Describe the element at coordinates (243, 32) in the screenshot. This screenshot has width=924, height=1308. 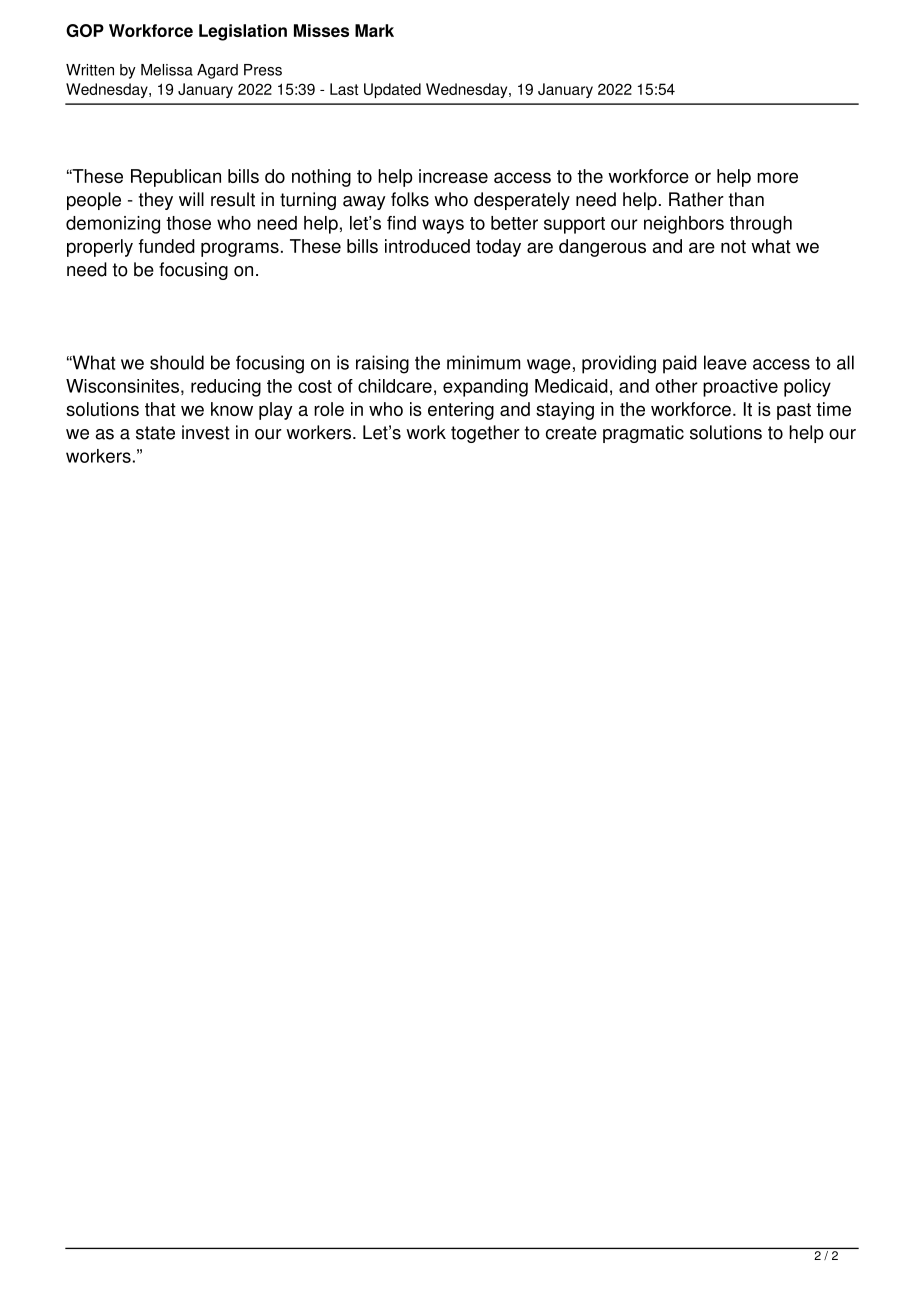
I see `Legislation` at that location.
